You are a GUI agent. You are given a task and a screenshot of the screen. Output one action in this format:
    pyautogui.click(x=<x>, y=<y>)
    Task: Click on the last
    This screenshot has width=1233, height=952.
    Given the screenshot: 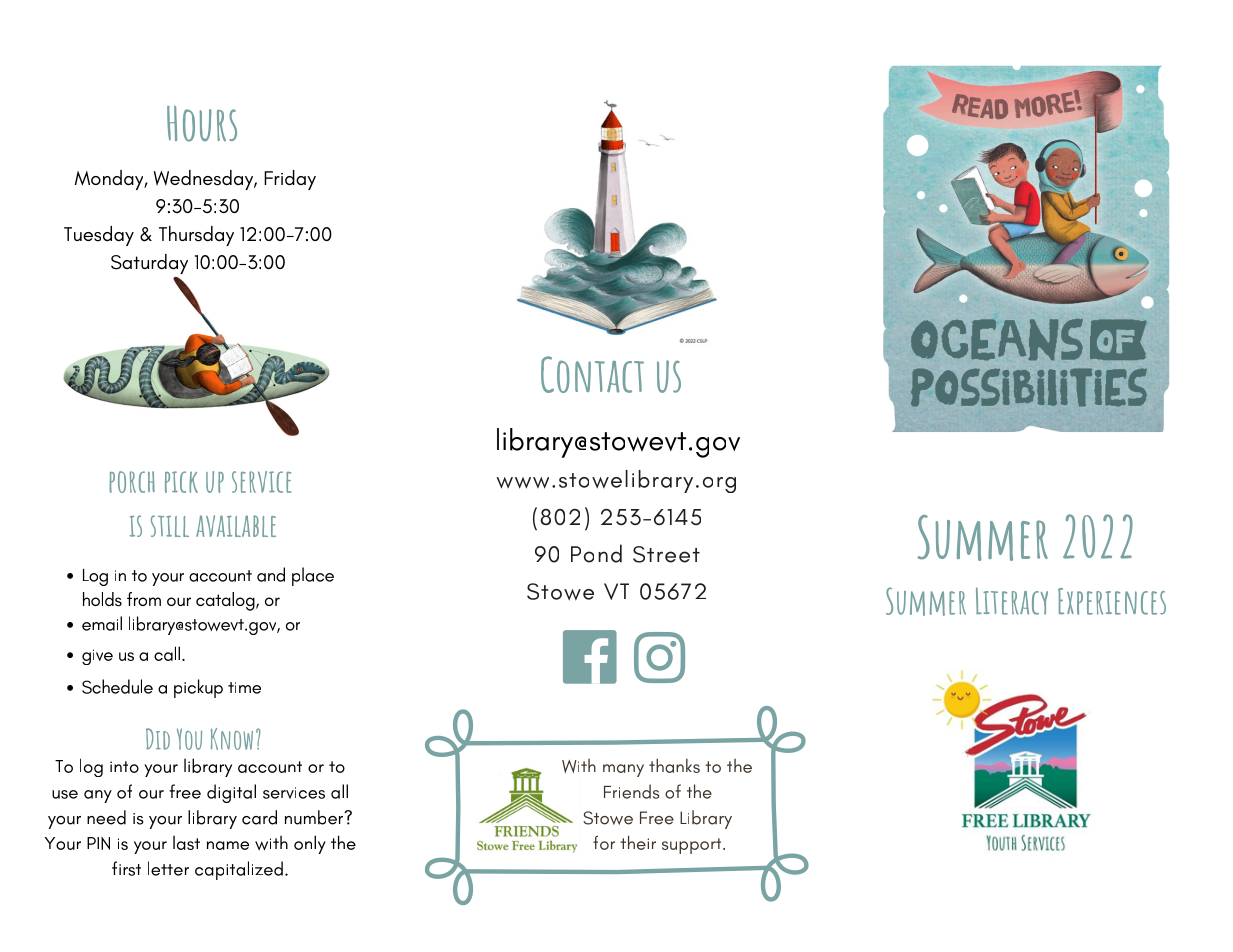 What is the action you would take?
    pyautogui.click(x=186, y=843)
